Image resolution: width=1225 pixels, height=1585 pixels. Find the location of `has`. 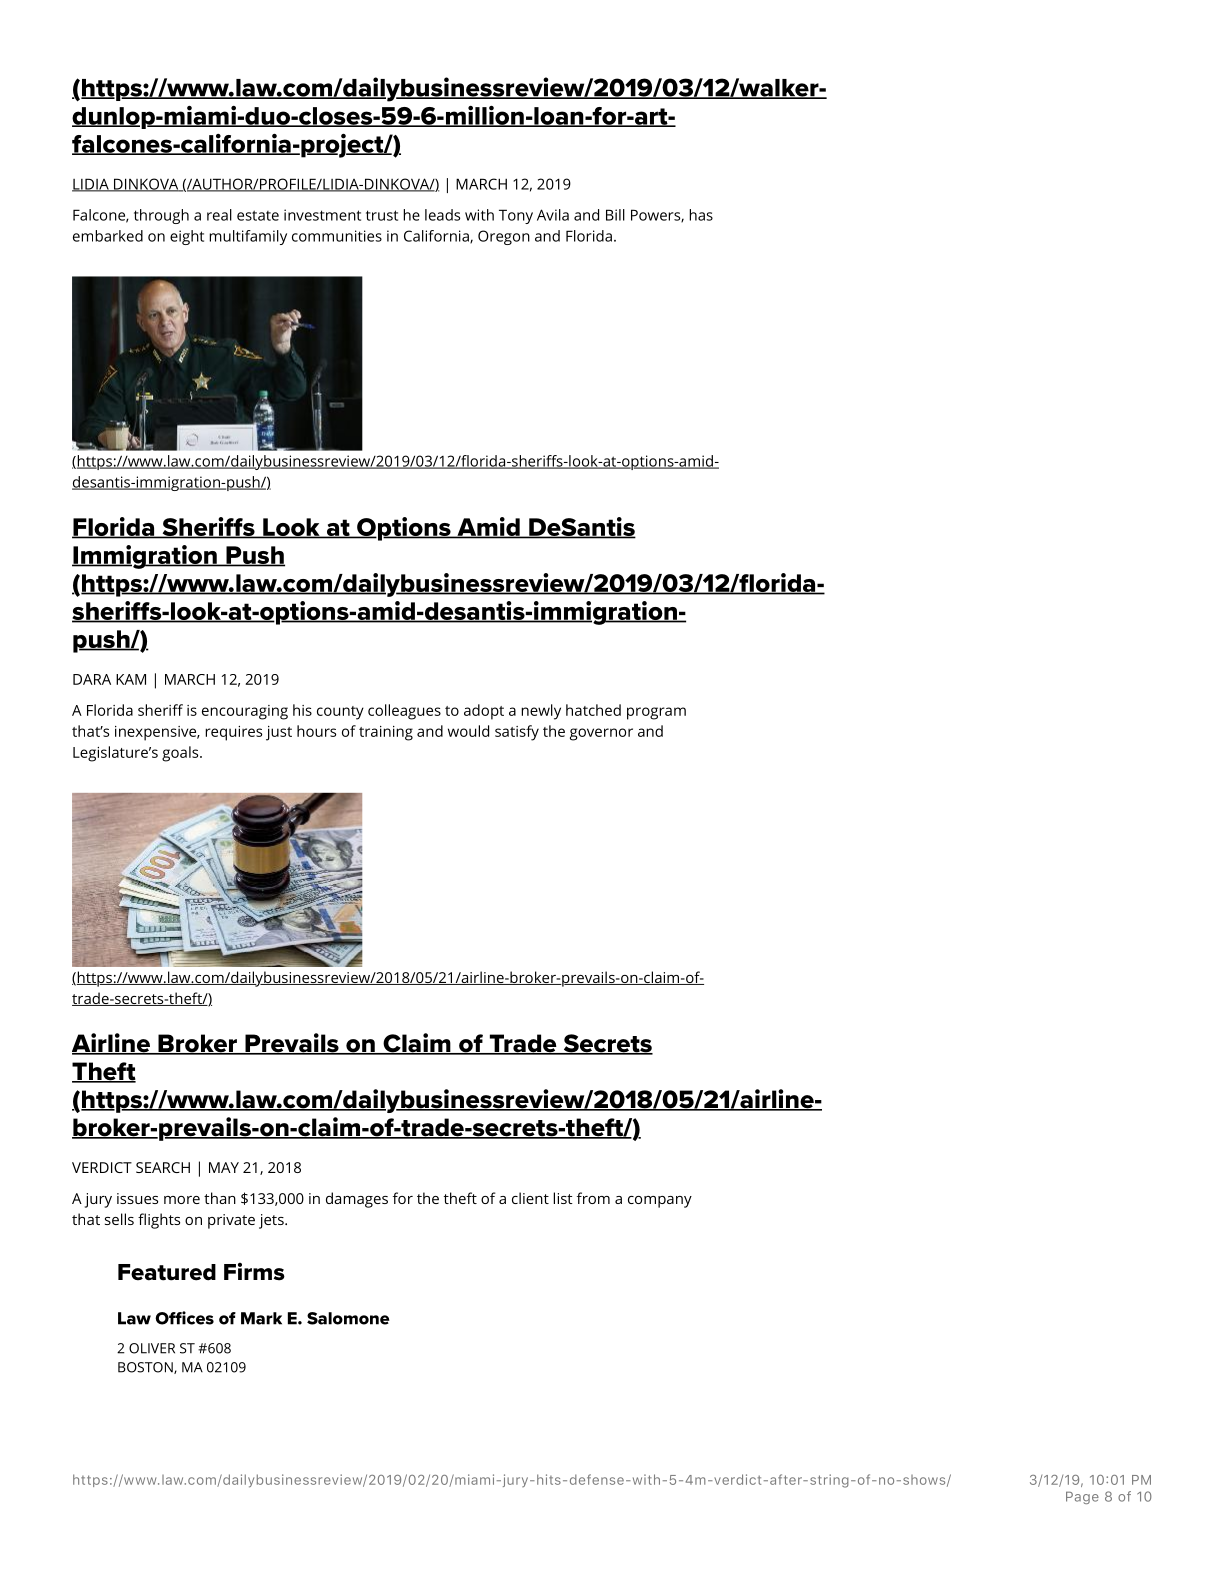

has is located at coordinates (701, 215).
